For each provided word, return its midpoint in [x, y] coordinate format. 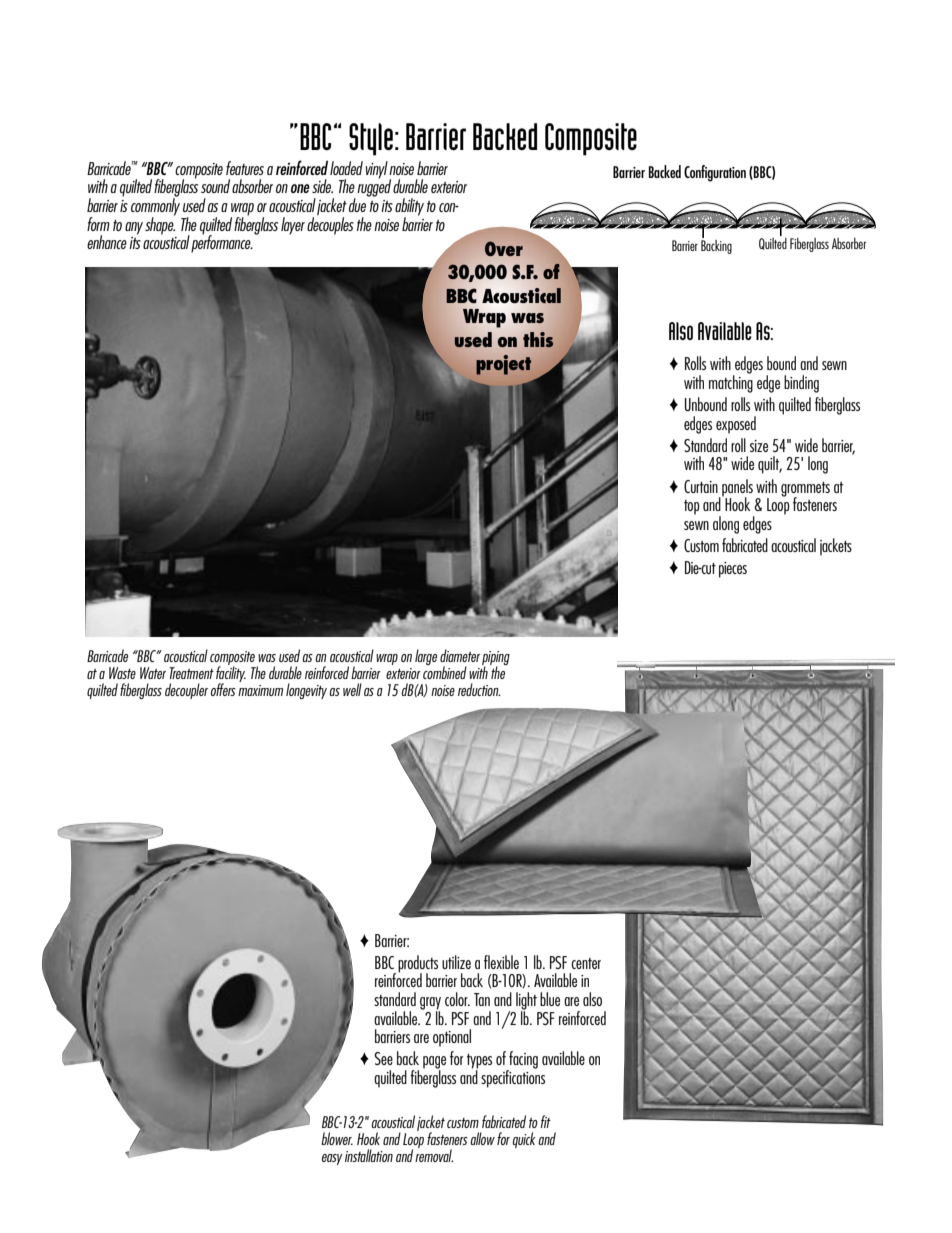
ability [409, 208]
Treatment [192, 673]
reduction [479, 689]
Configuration [715, 173]
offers [223, 689]
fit [546, 1121]
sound [215, 186]
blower [337, 1138]
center [586, 963]
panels [736, 488]
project [503, 365]
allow [482, 1138]
